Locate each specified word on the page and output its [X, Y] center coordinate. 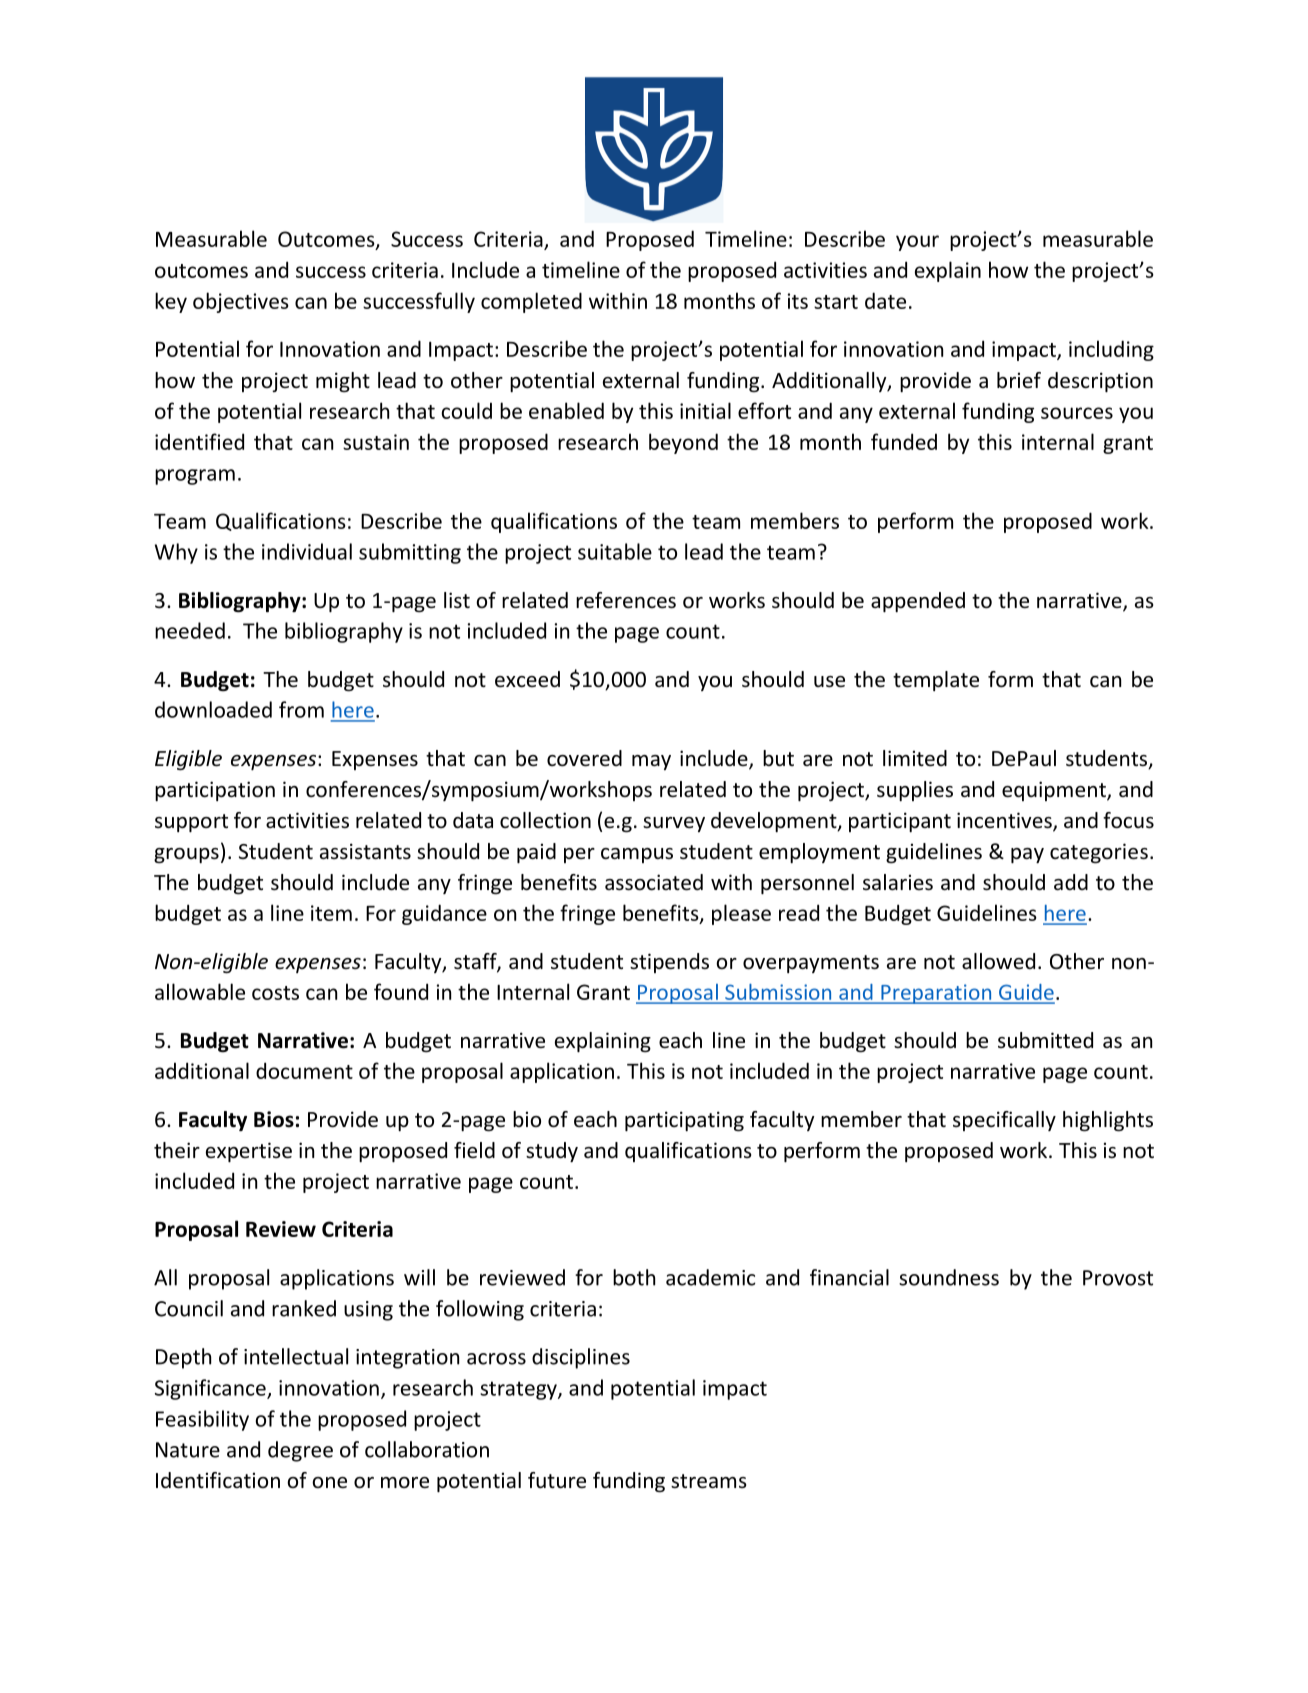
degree [300, 1451]
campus [637, 855]
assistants [365, 851]
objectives [241, 302]
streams [708, 1481]
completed [531, 302]
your [917, 243]
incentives [1005, 821]
